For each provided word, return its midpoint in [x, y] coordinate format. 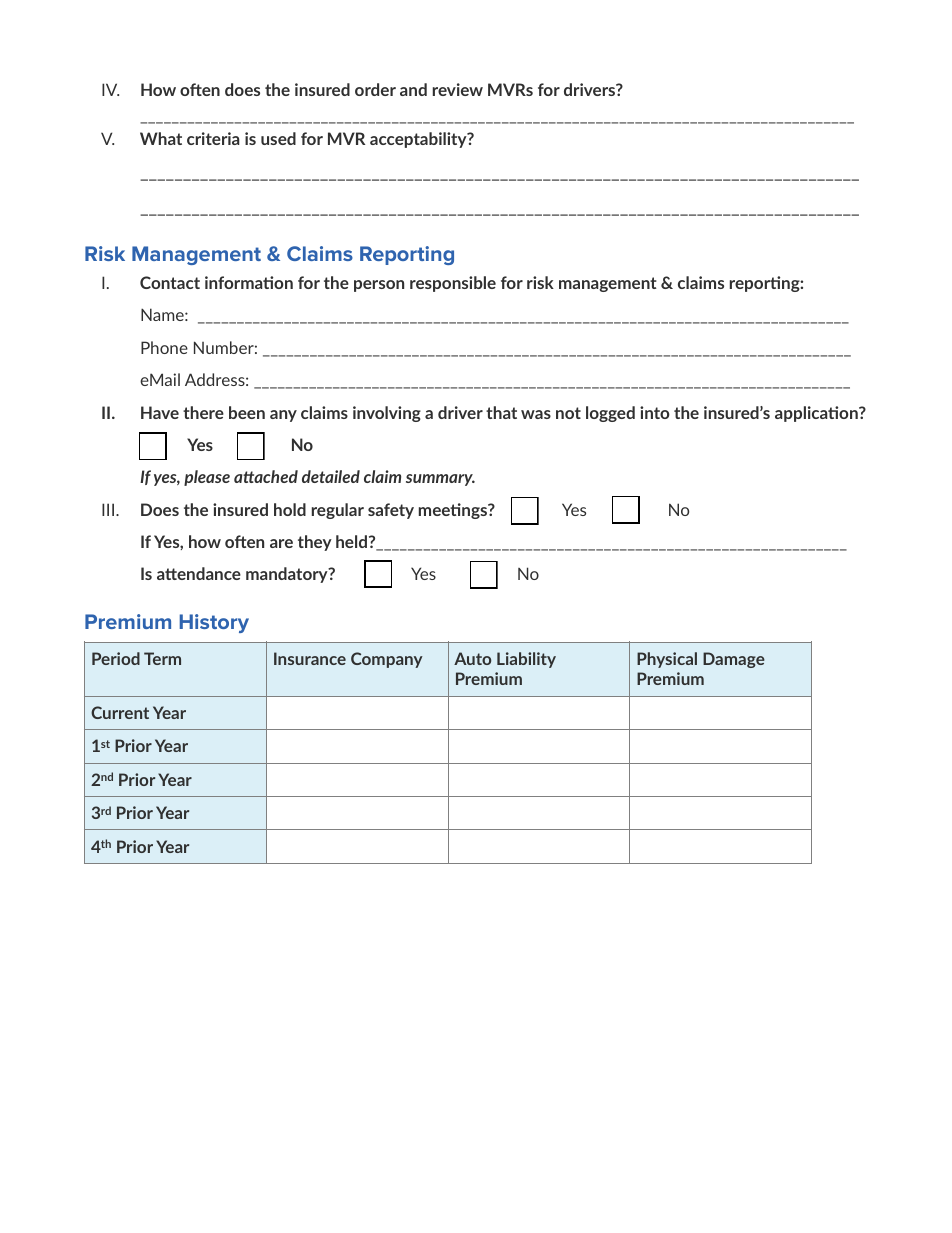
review [458, 89]
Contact [170, 282]
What [161, 138]
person [379, 286]
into [655, 412]
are [281, 543]
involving [387, 414]
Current [120, 712]
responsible [453, 284]
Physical [667, 660]
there [203, 412]
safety [391, 511]
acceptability [419, 140]
